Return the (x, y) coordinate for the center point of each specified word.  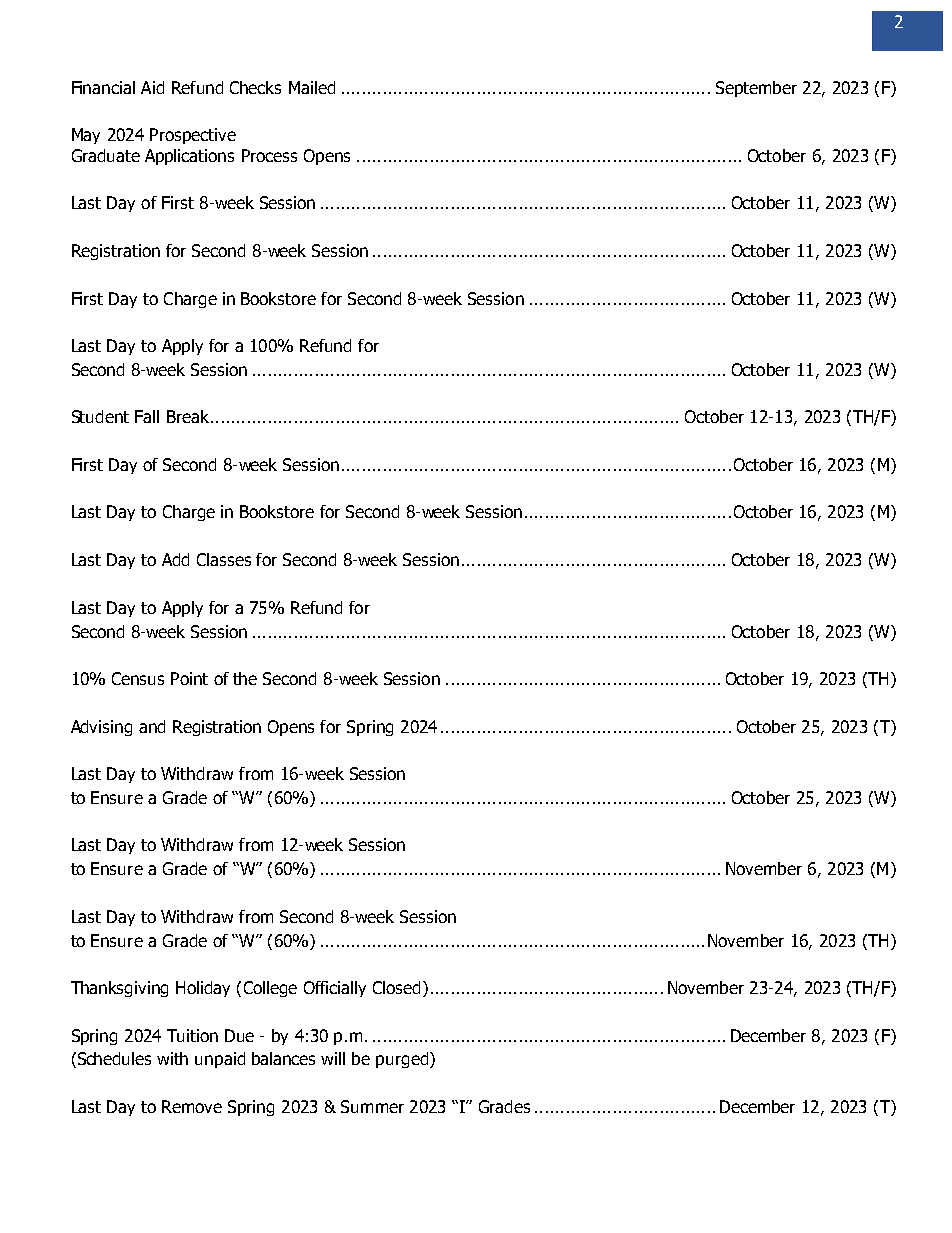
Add (175, 559)
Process (269, 155)
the (245, 678)
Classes (224, 559)
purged (402, 1060)
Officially (335, 989)
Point (189, 678)
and (152, 726)
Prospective (193, 136)
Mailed (312, 87)
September (756, 89)
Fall (147, 416)
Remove (192, 1106)
